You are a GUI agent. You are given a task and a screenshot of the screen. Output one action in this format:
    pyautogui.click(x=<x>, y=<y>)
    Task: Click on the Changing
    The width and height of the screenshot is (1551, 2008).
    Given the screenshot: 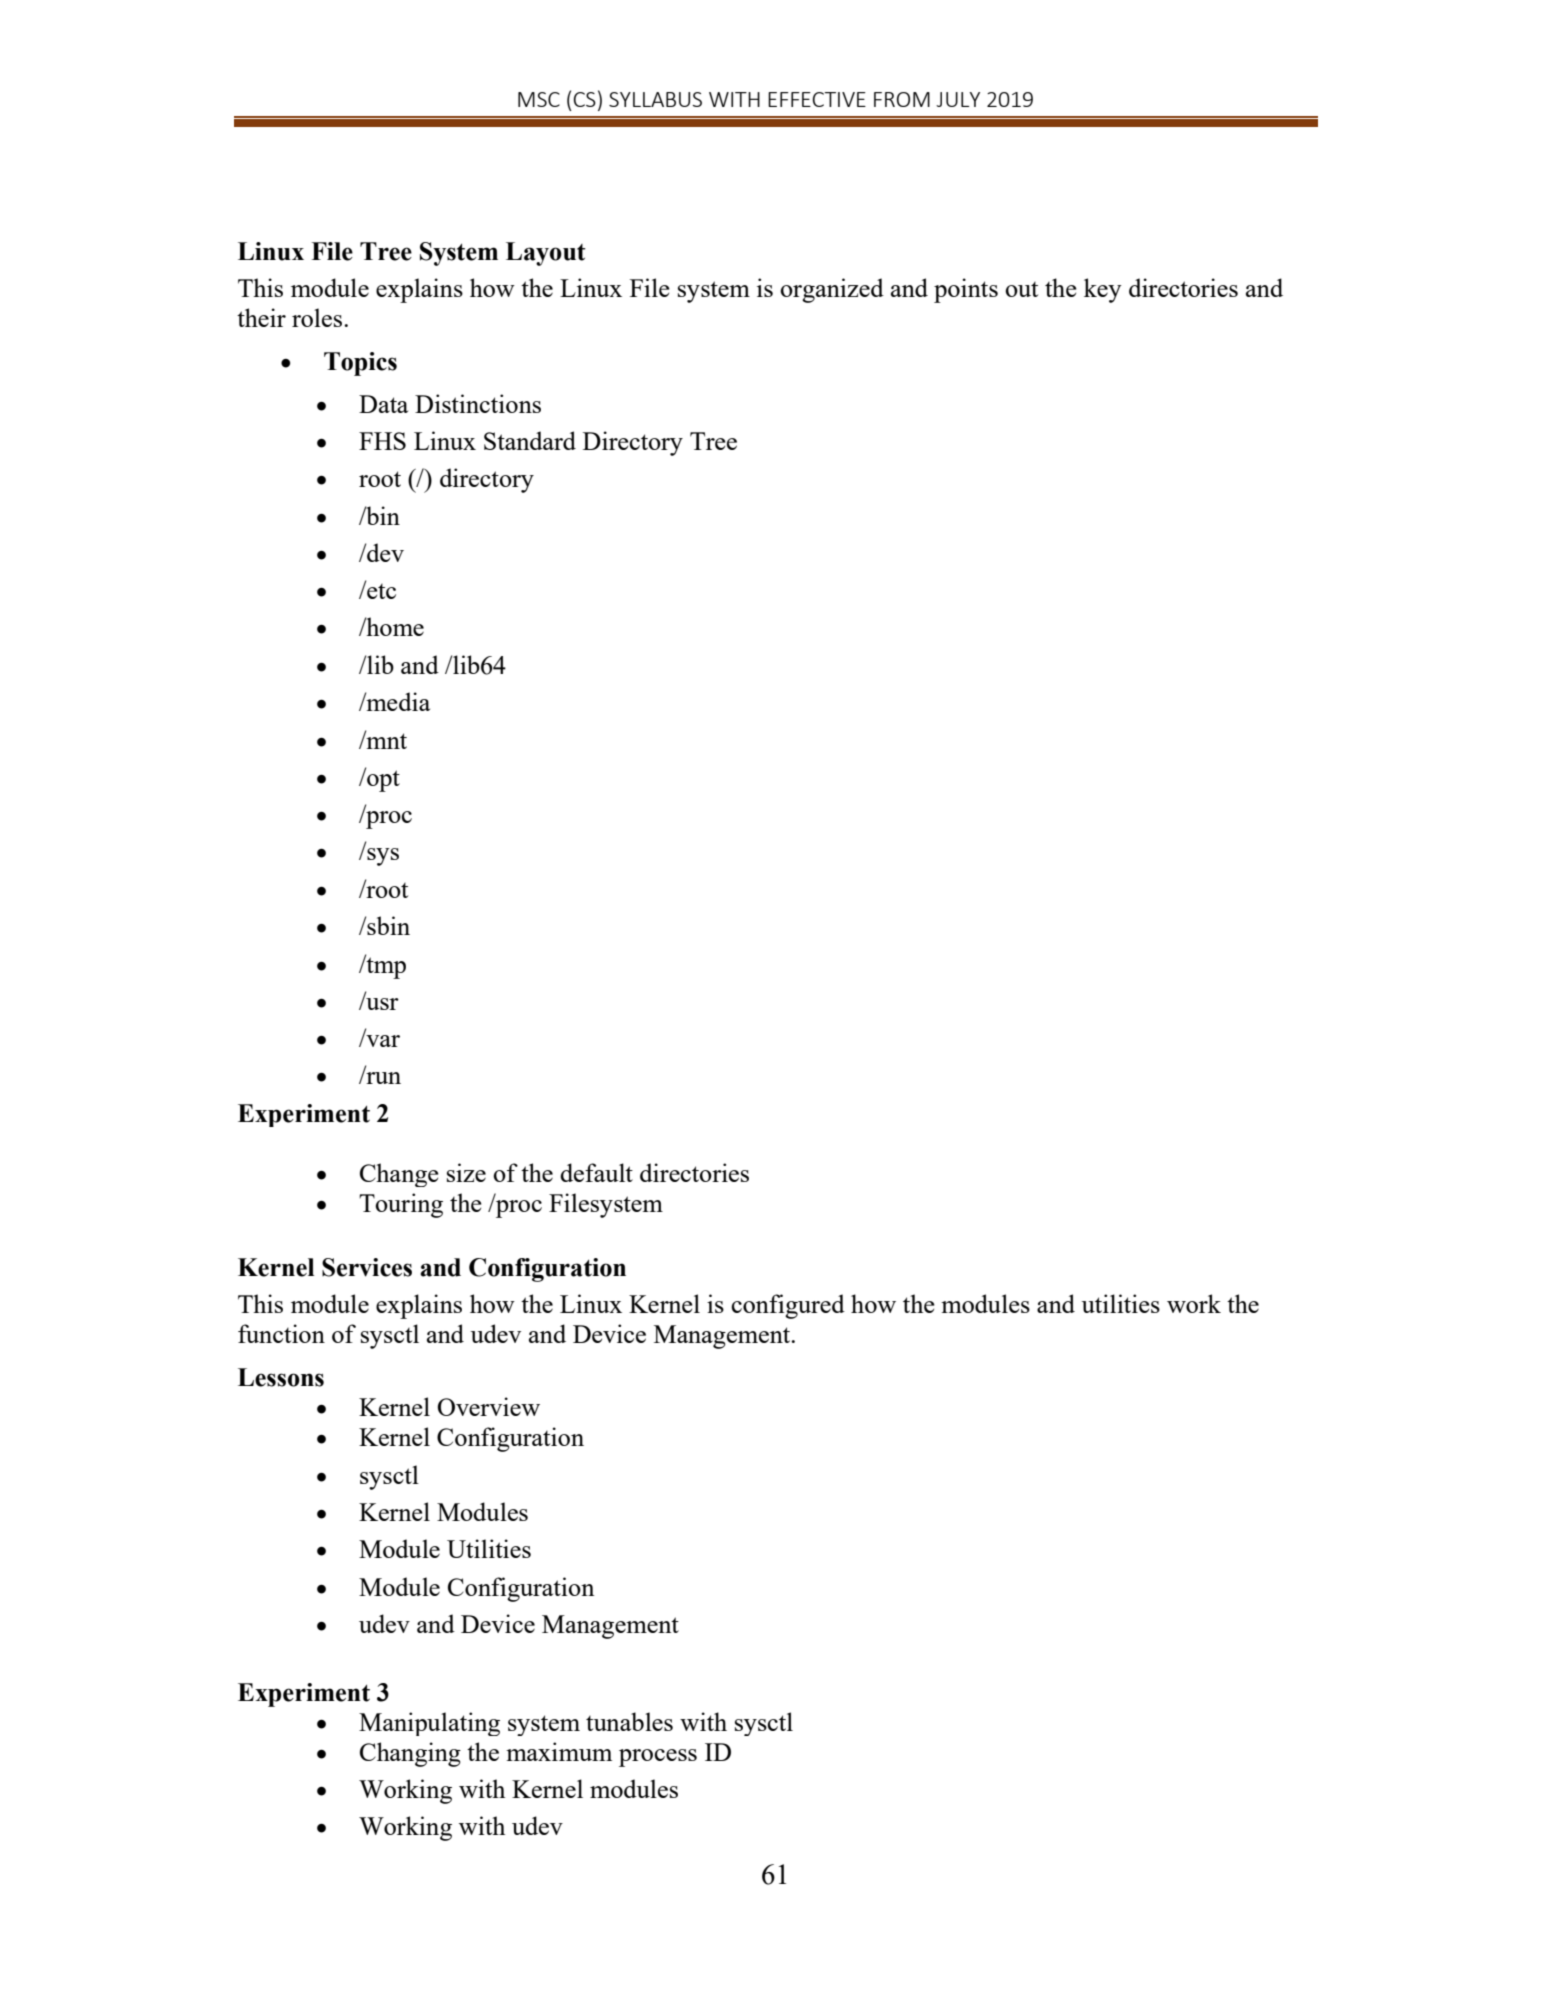 What is the action you would take?
    pyautogui.click(x=410, y=1754)
